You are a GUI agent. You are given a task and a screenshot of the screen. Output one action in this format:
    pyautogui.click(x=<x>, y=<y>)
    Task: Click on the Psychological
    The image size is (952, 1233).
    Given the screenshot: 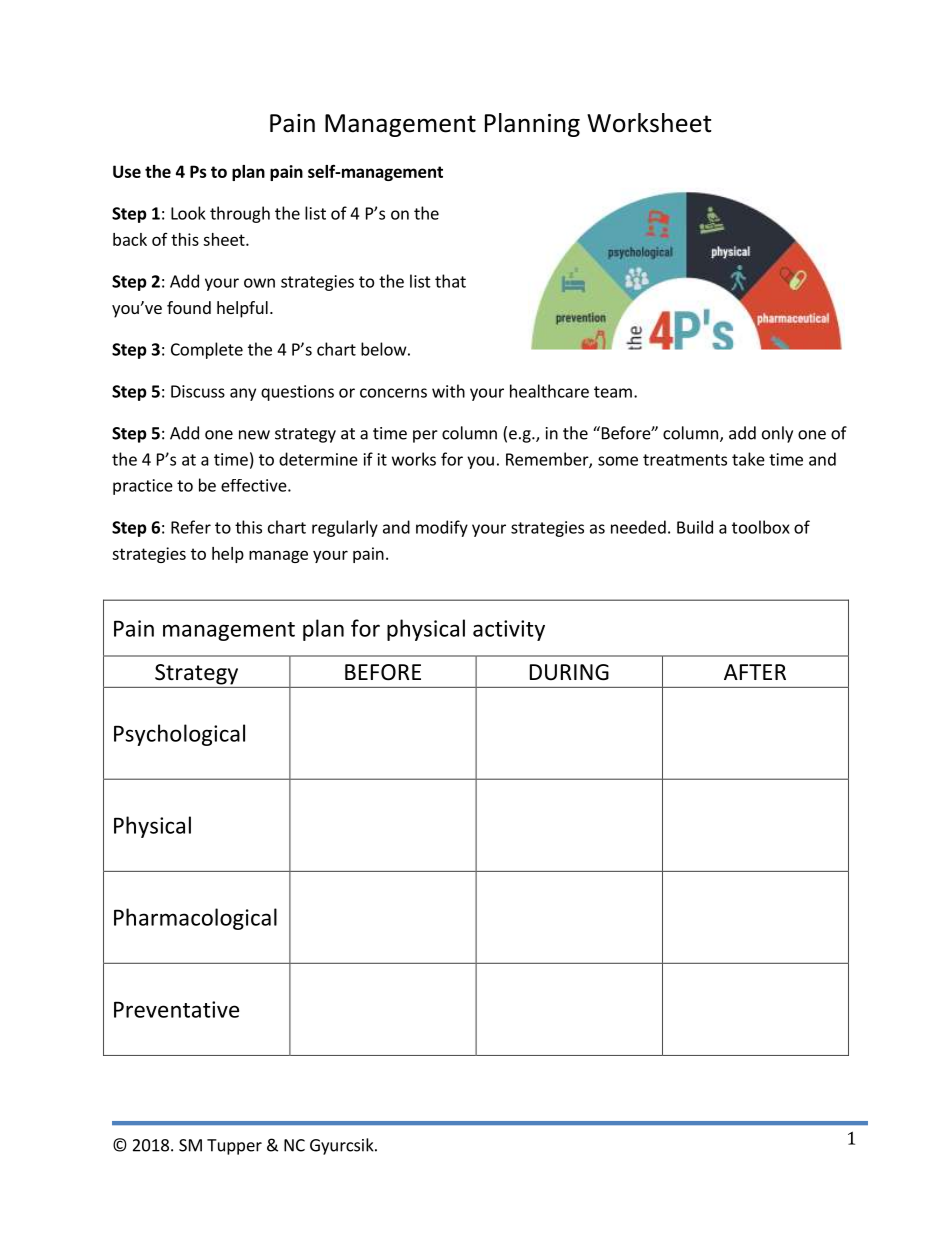 What is the action you would take?
    pyautogui.click(x=179, y=735)
